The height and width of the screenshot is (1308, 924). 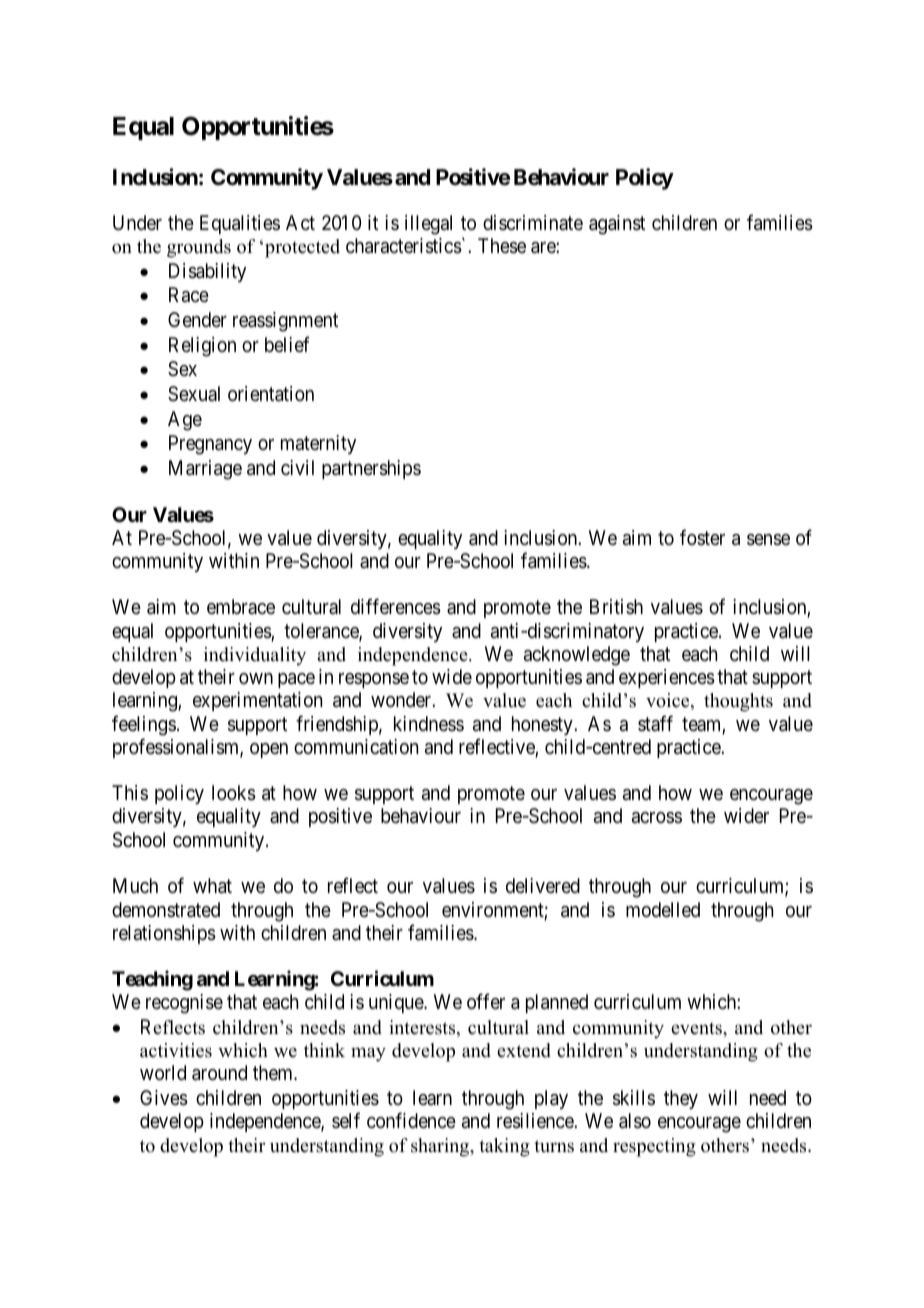 I want to click on confidence, so click(x=411, y=1121).
